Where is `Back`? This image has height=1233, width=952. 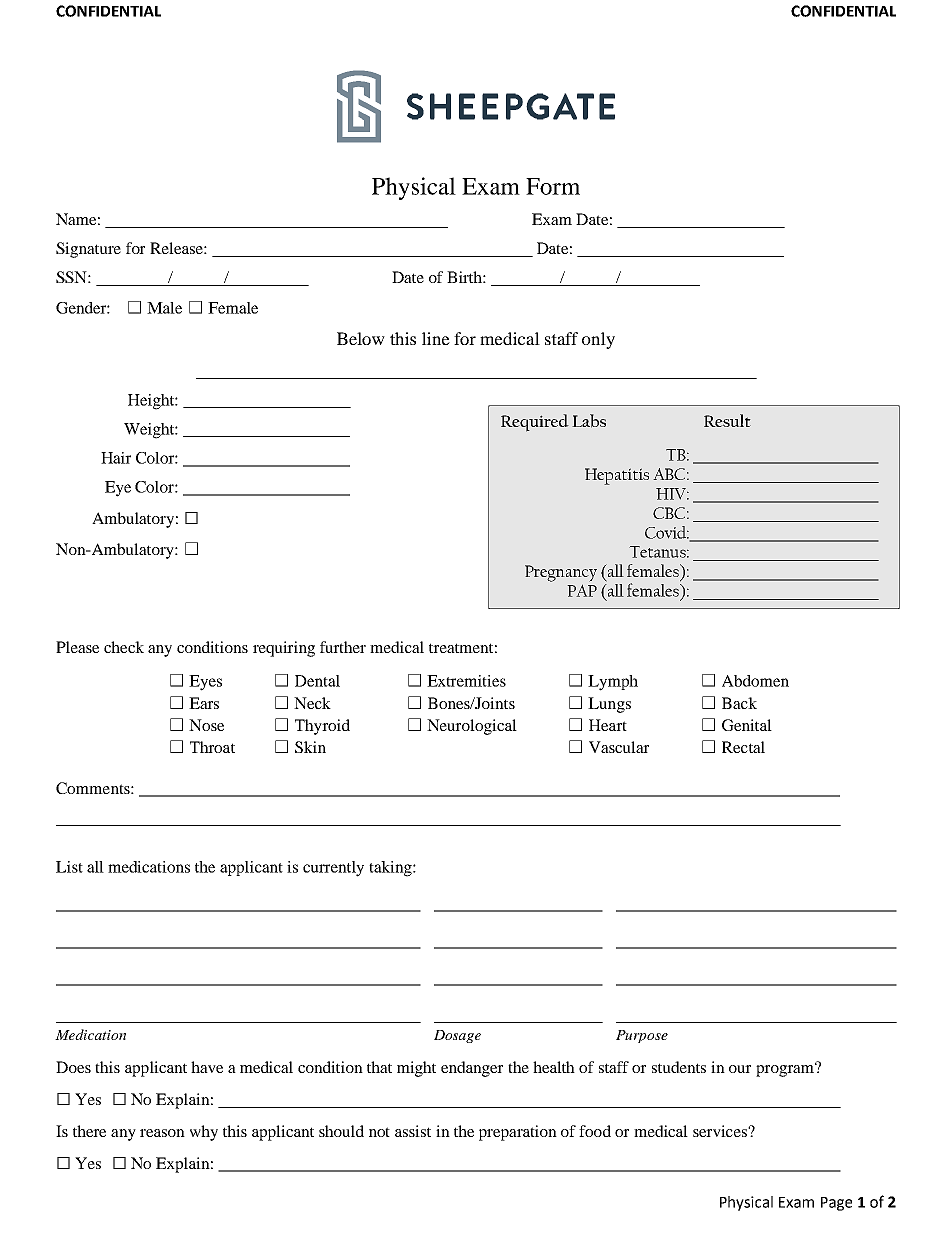
Back is located at coordinates (739, 703).
